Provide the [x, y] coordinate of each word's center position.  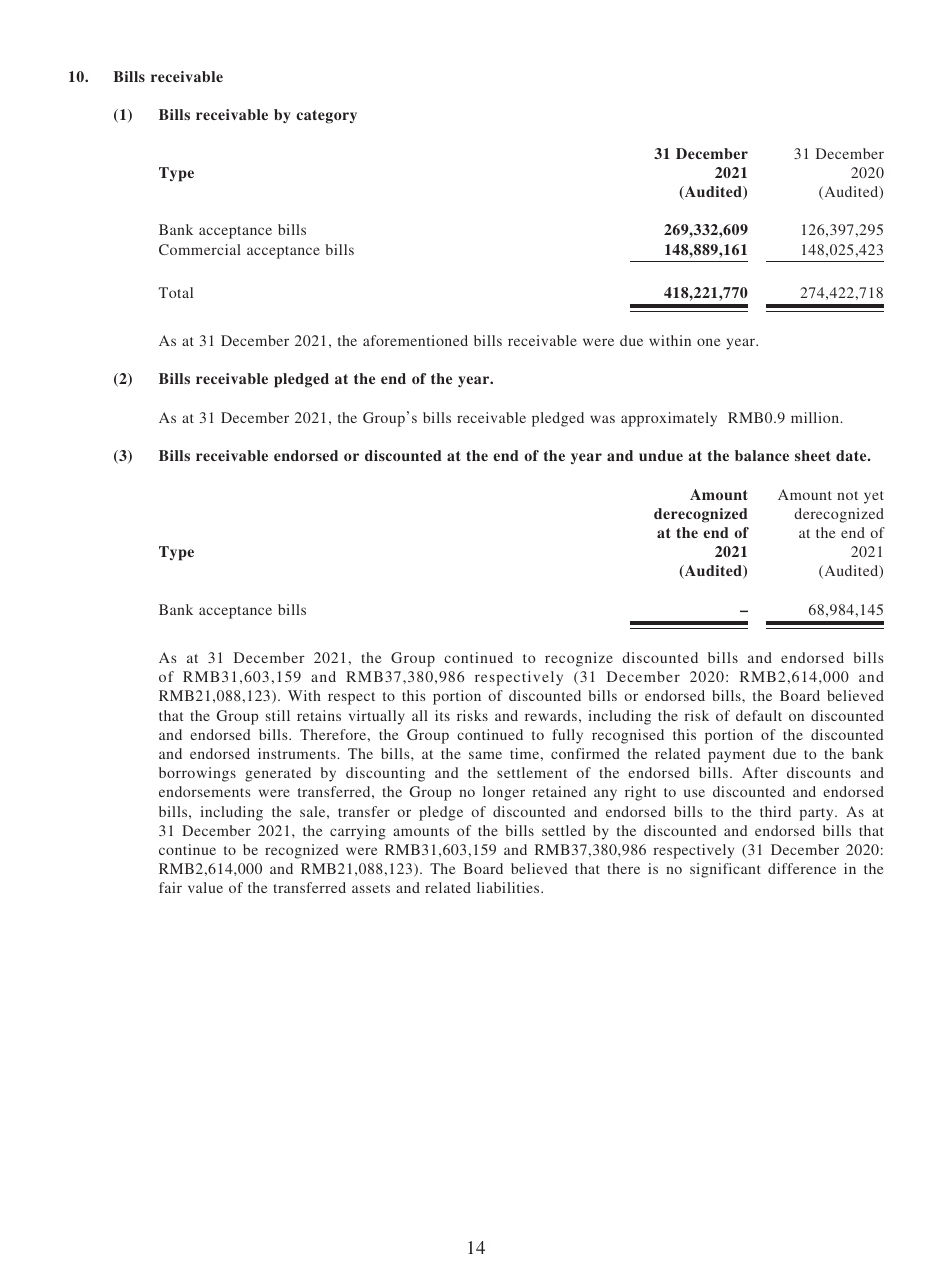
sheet [813, 455]
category [326, 117]
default [759, 715]
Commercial [200, 249]
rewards [551, 715]
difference [802, 868]
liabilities [509, 887]
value [205, 887]
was [602, 419]
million [816, 417]
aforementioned [415, 340]
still [278, 715]
